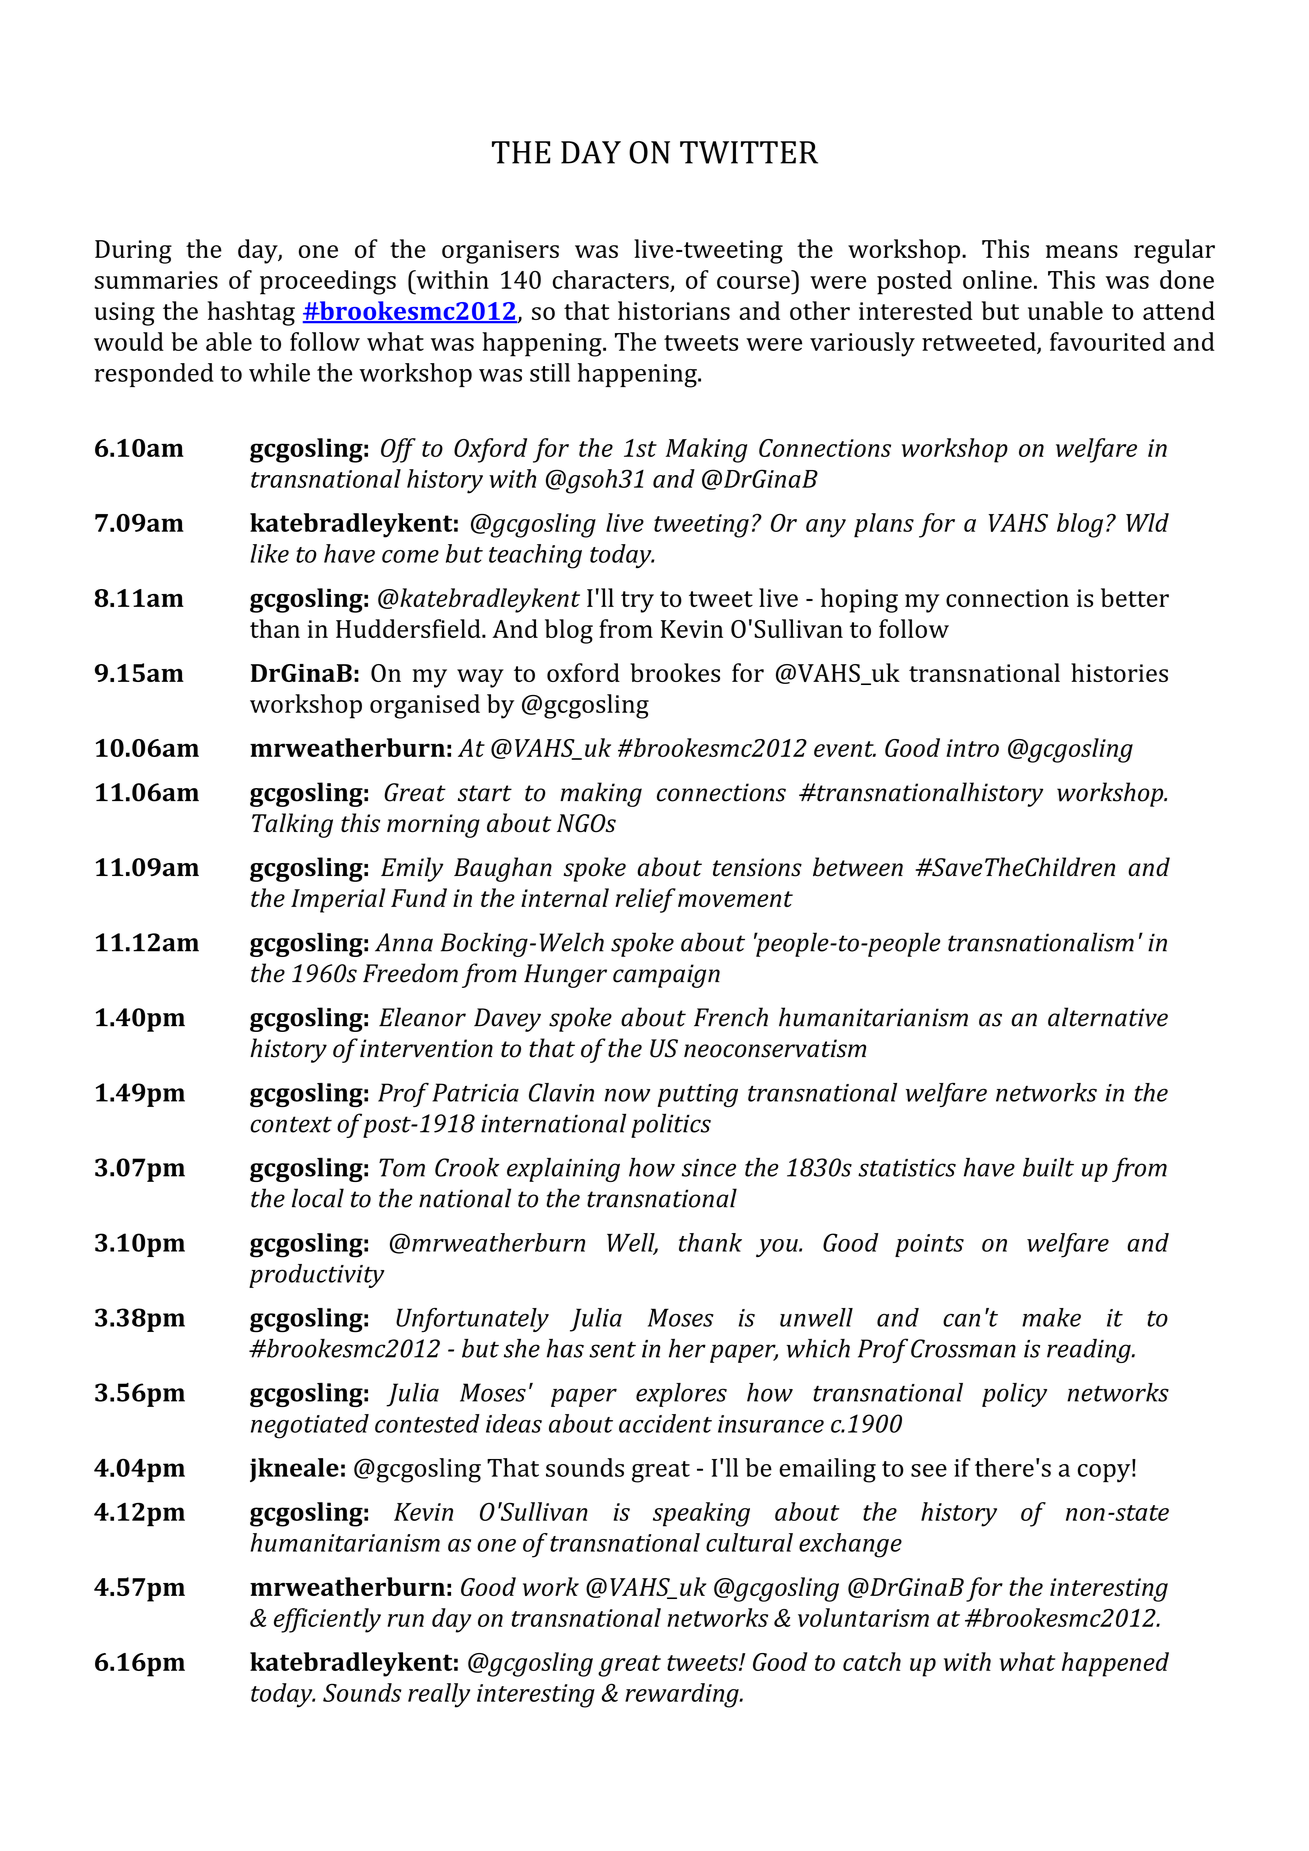 The height and width of the image is (1851, 1309). Describe the element at coordinates (637, 602) in the image. I see `try` at that location.
